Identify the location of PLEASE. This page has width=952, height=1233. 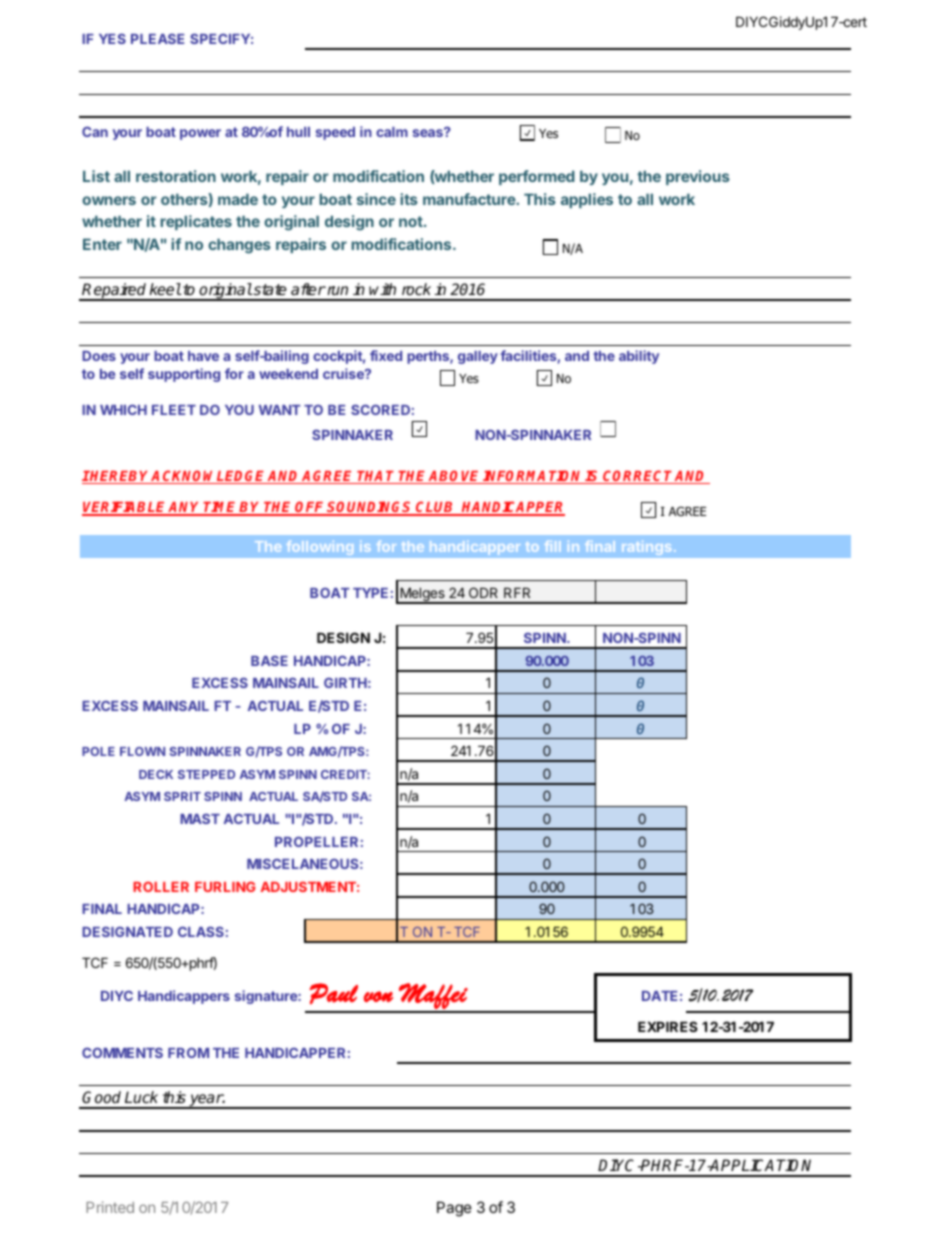
(157, 39).
